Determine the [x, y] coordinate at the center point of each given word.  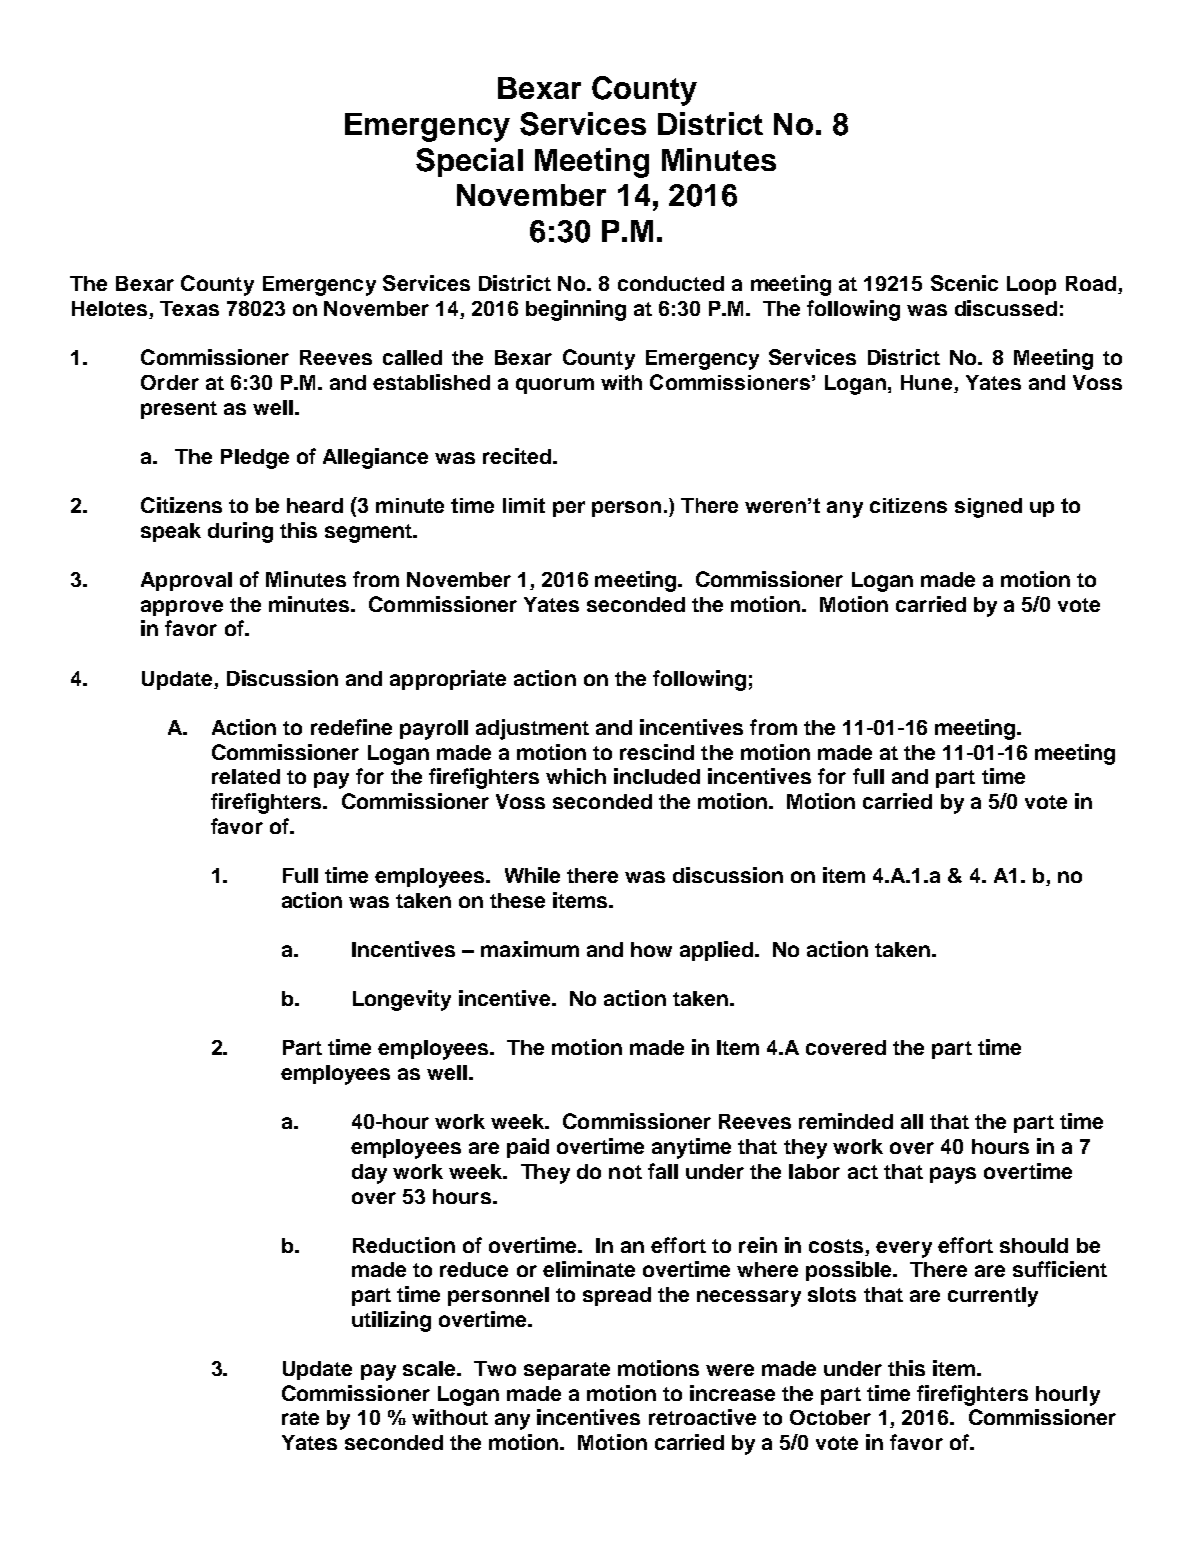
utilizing [391, 1321]
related [246, 776]
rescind [657, 752]
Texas [189, 308]
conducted [671, 283]
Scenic [964, 283]
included [657, 776]
